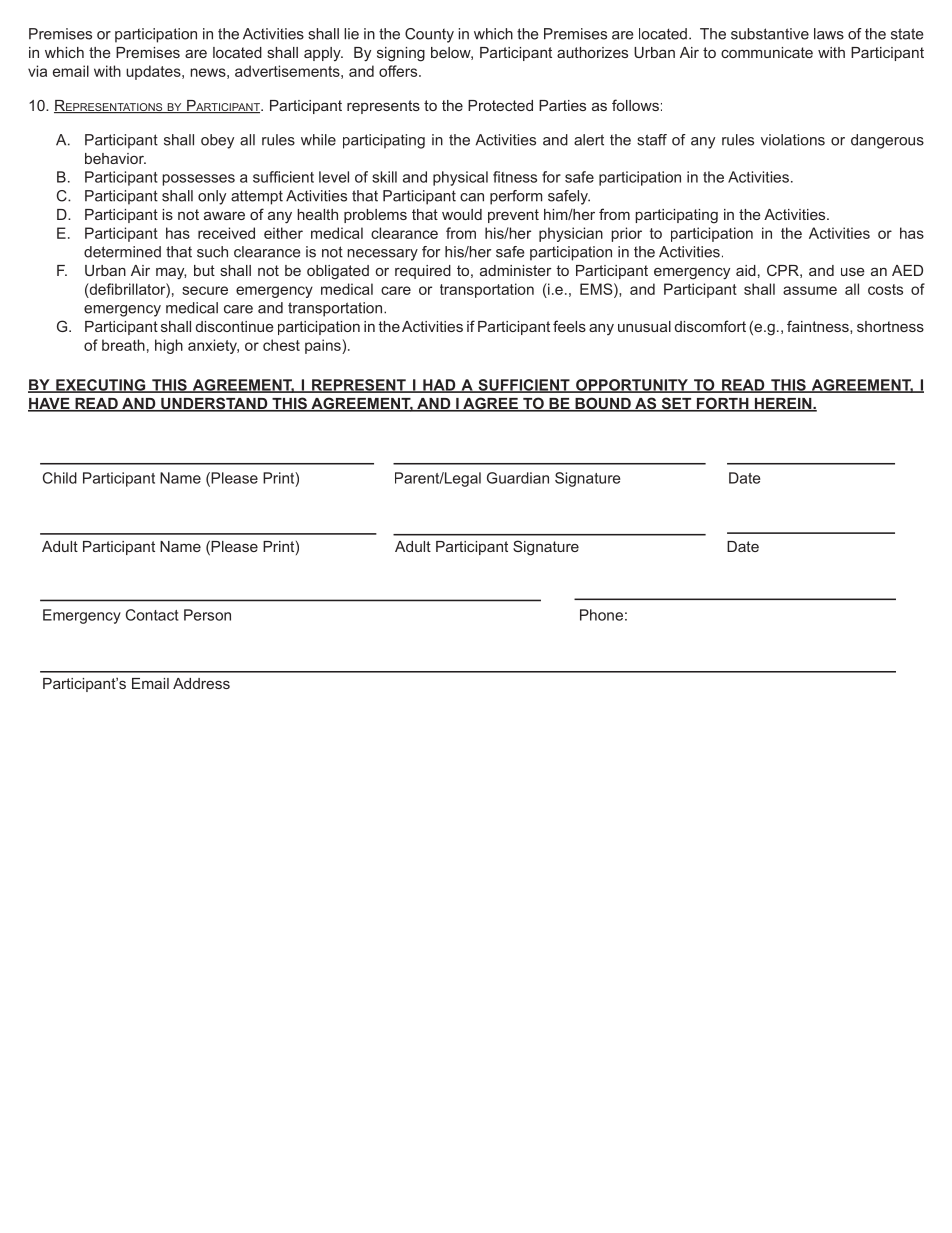 This screenshot has width=952, height=1233. I want to click on County, so click(429, 35).
